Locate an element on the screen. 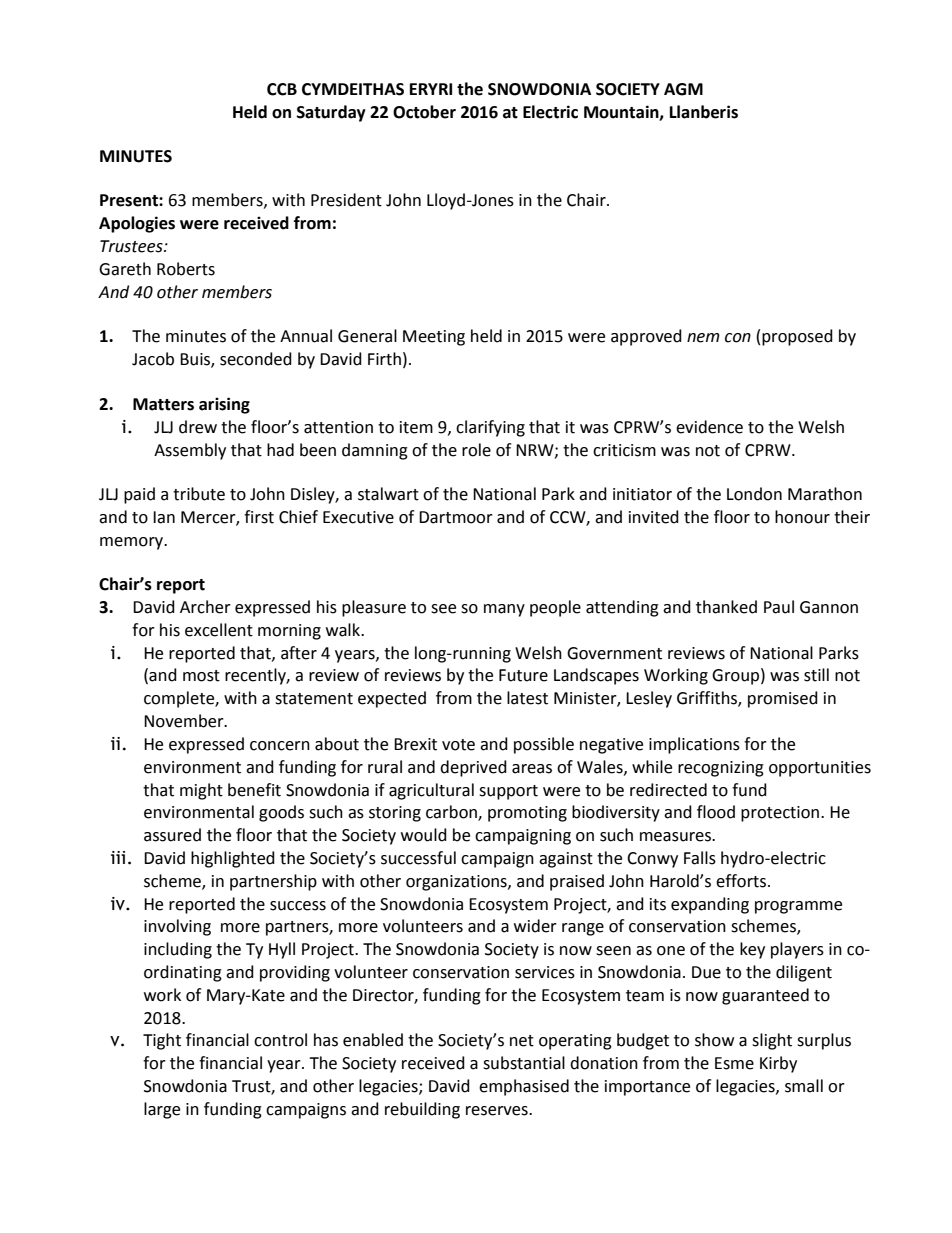 The height and width of the screenshot is (1233, 952). seconded is located at coordinates (256, 359).
